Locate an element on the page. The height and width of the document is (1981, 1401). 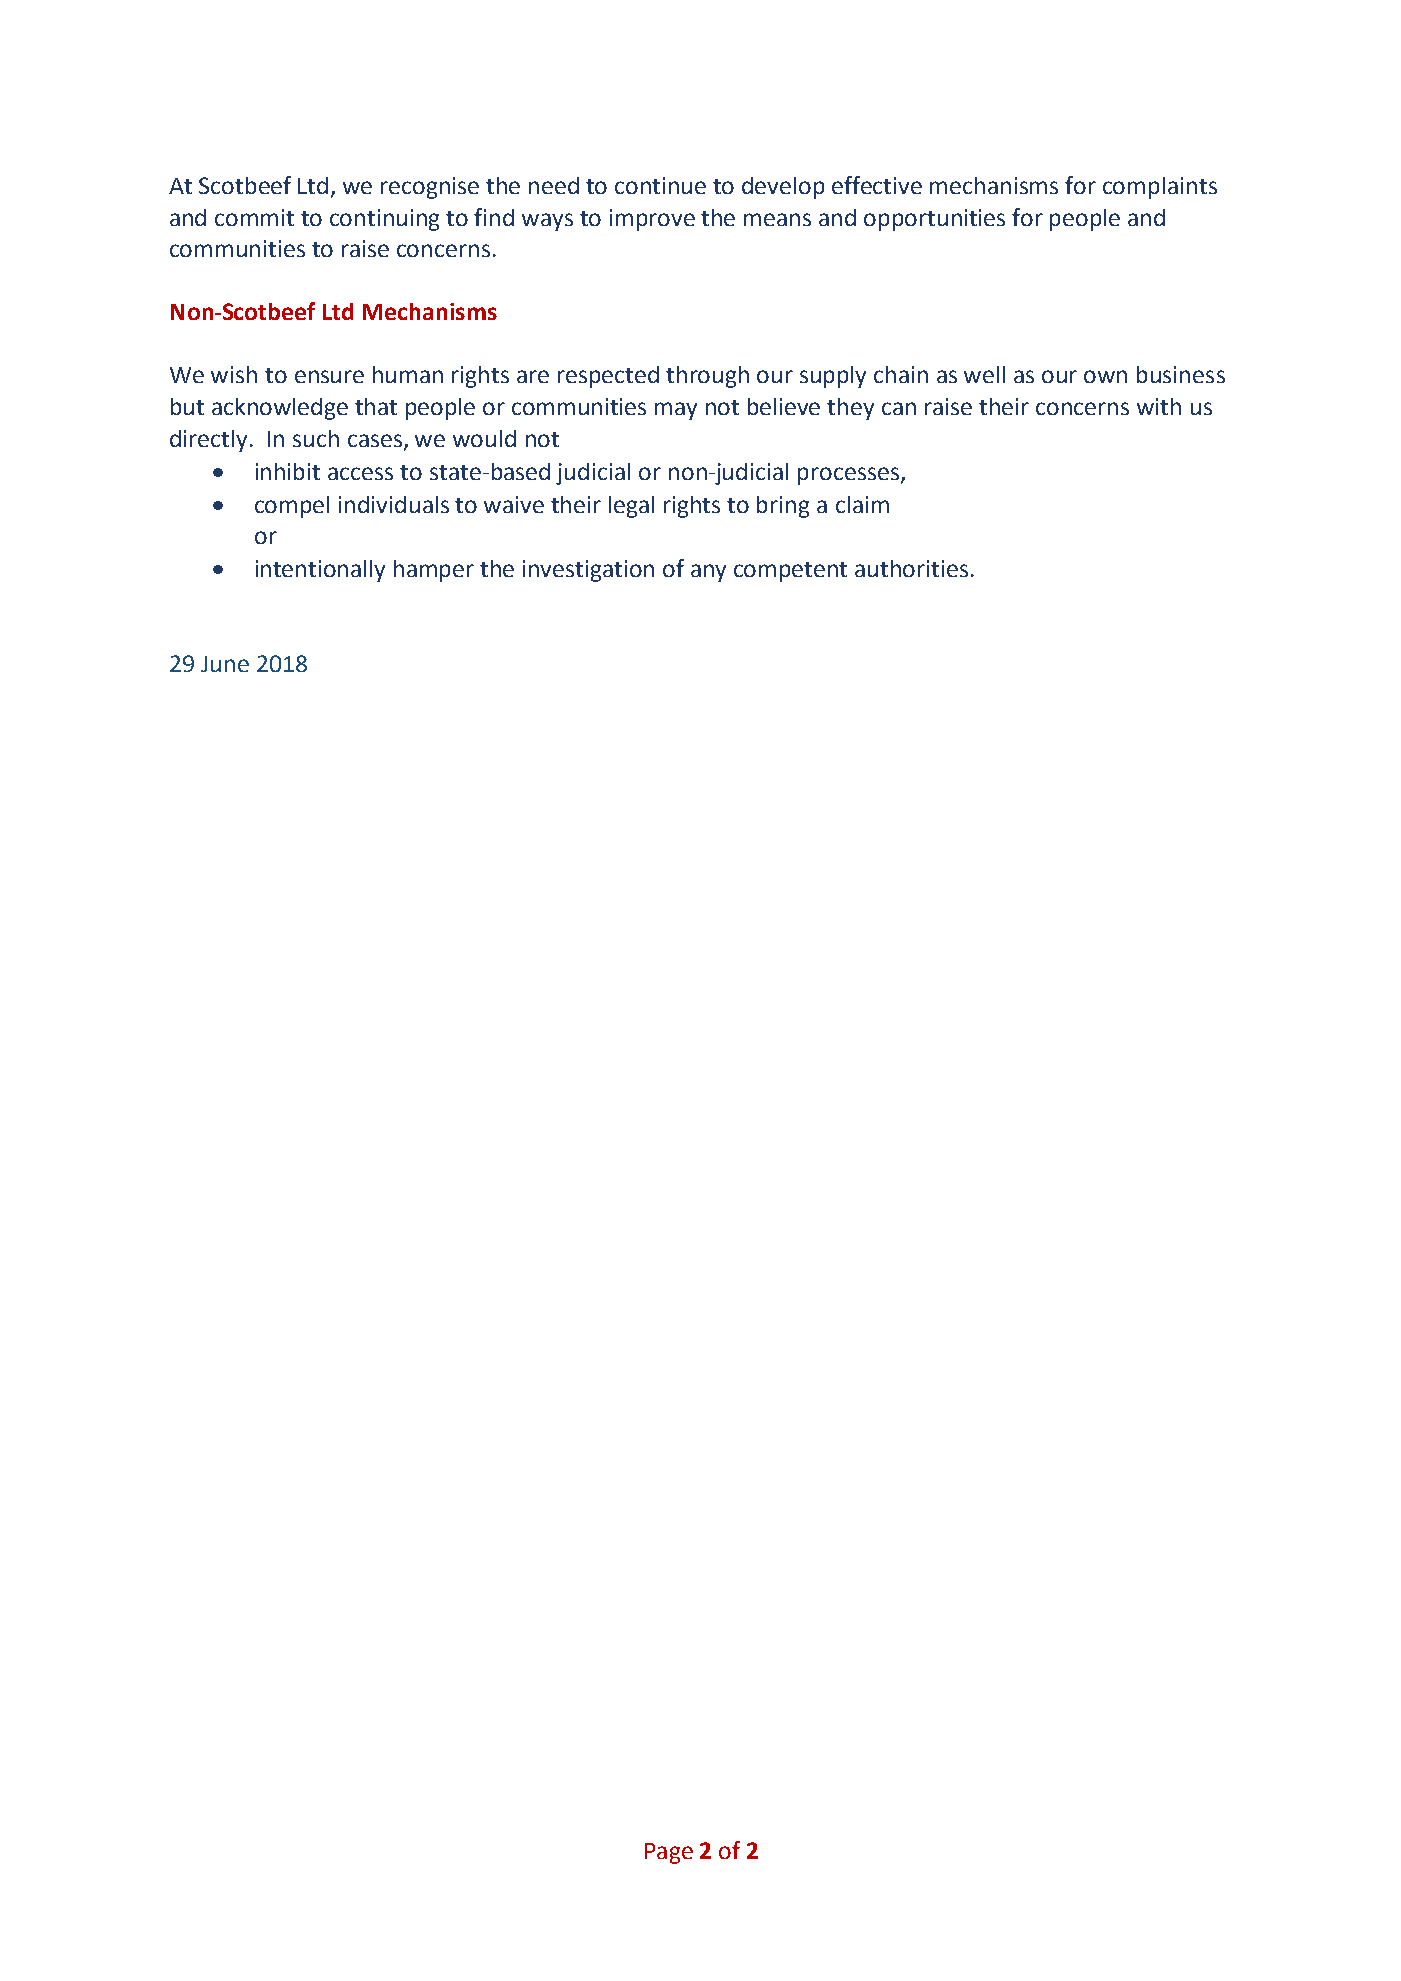
hamper is located at coordinates (434, 571).
